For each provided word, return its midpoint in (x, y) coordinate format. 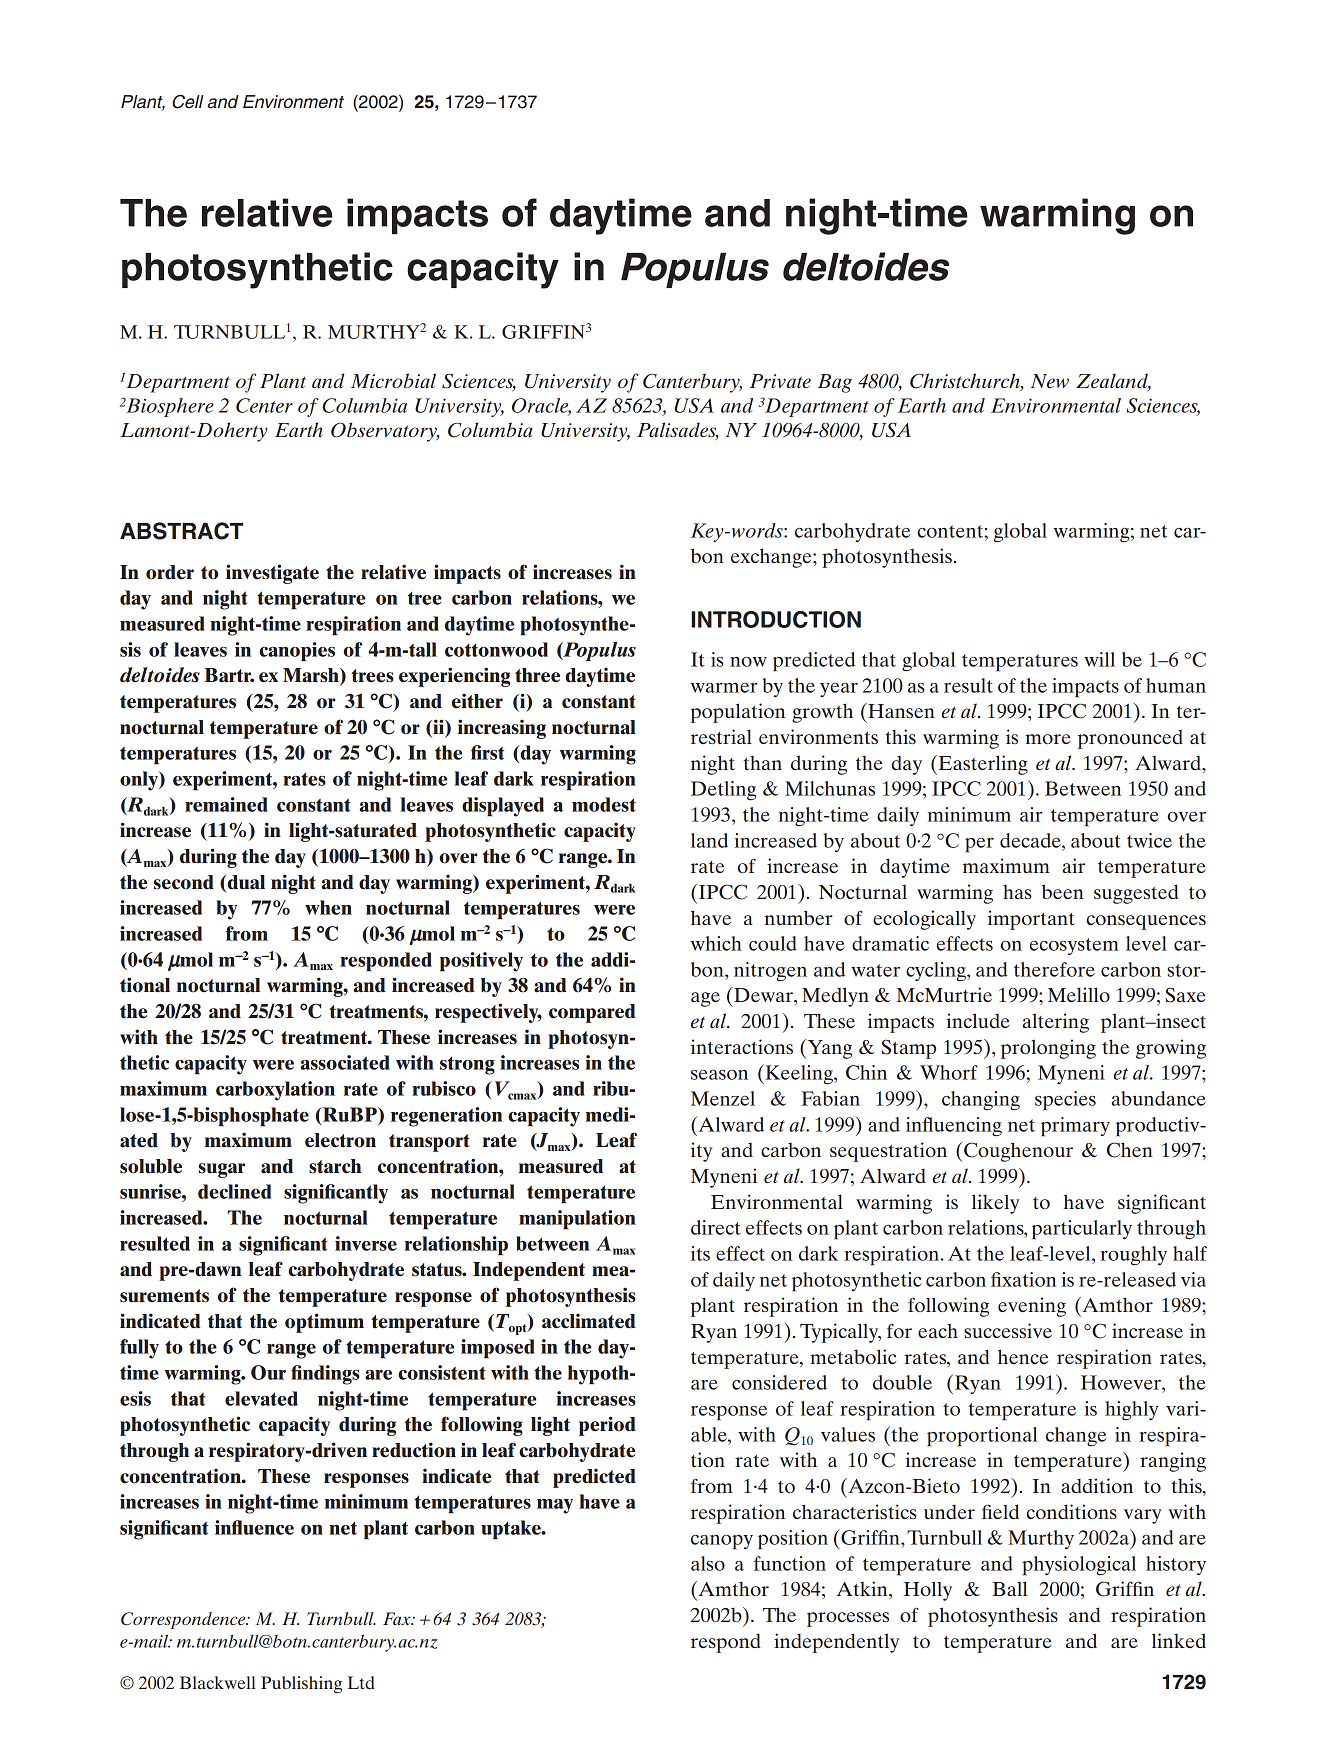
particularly (1082, 1230)
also (708, 1563)
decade (1031, 840)
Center (264, 405)
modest (604, 804)
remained (226, 804)
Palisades (678, 431)
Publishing (301, 1684)
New (1050, 381)
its (700, 1253)
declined (234, 1191)
